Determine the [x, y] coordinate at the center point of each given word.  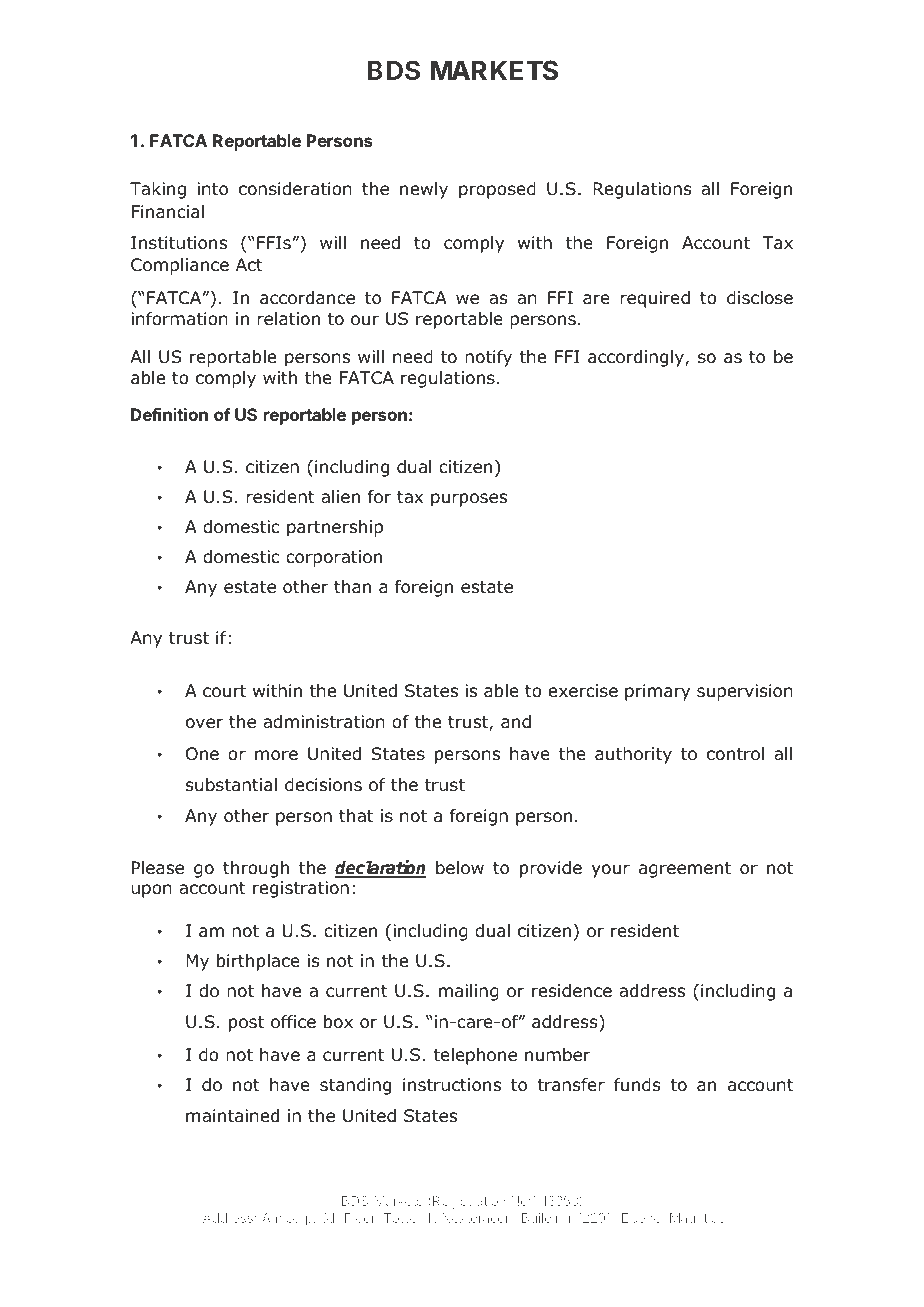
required [655, 299]
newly [424, 190]
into [212, 189]
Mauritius [697, 1218]
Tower [403, 1218]
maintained [232, 1116]
